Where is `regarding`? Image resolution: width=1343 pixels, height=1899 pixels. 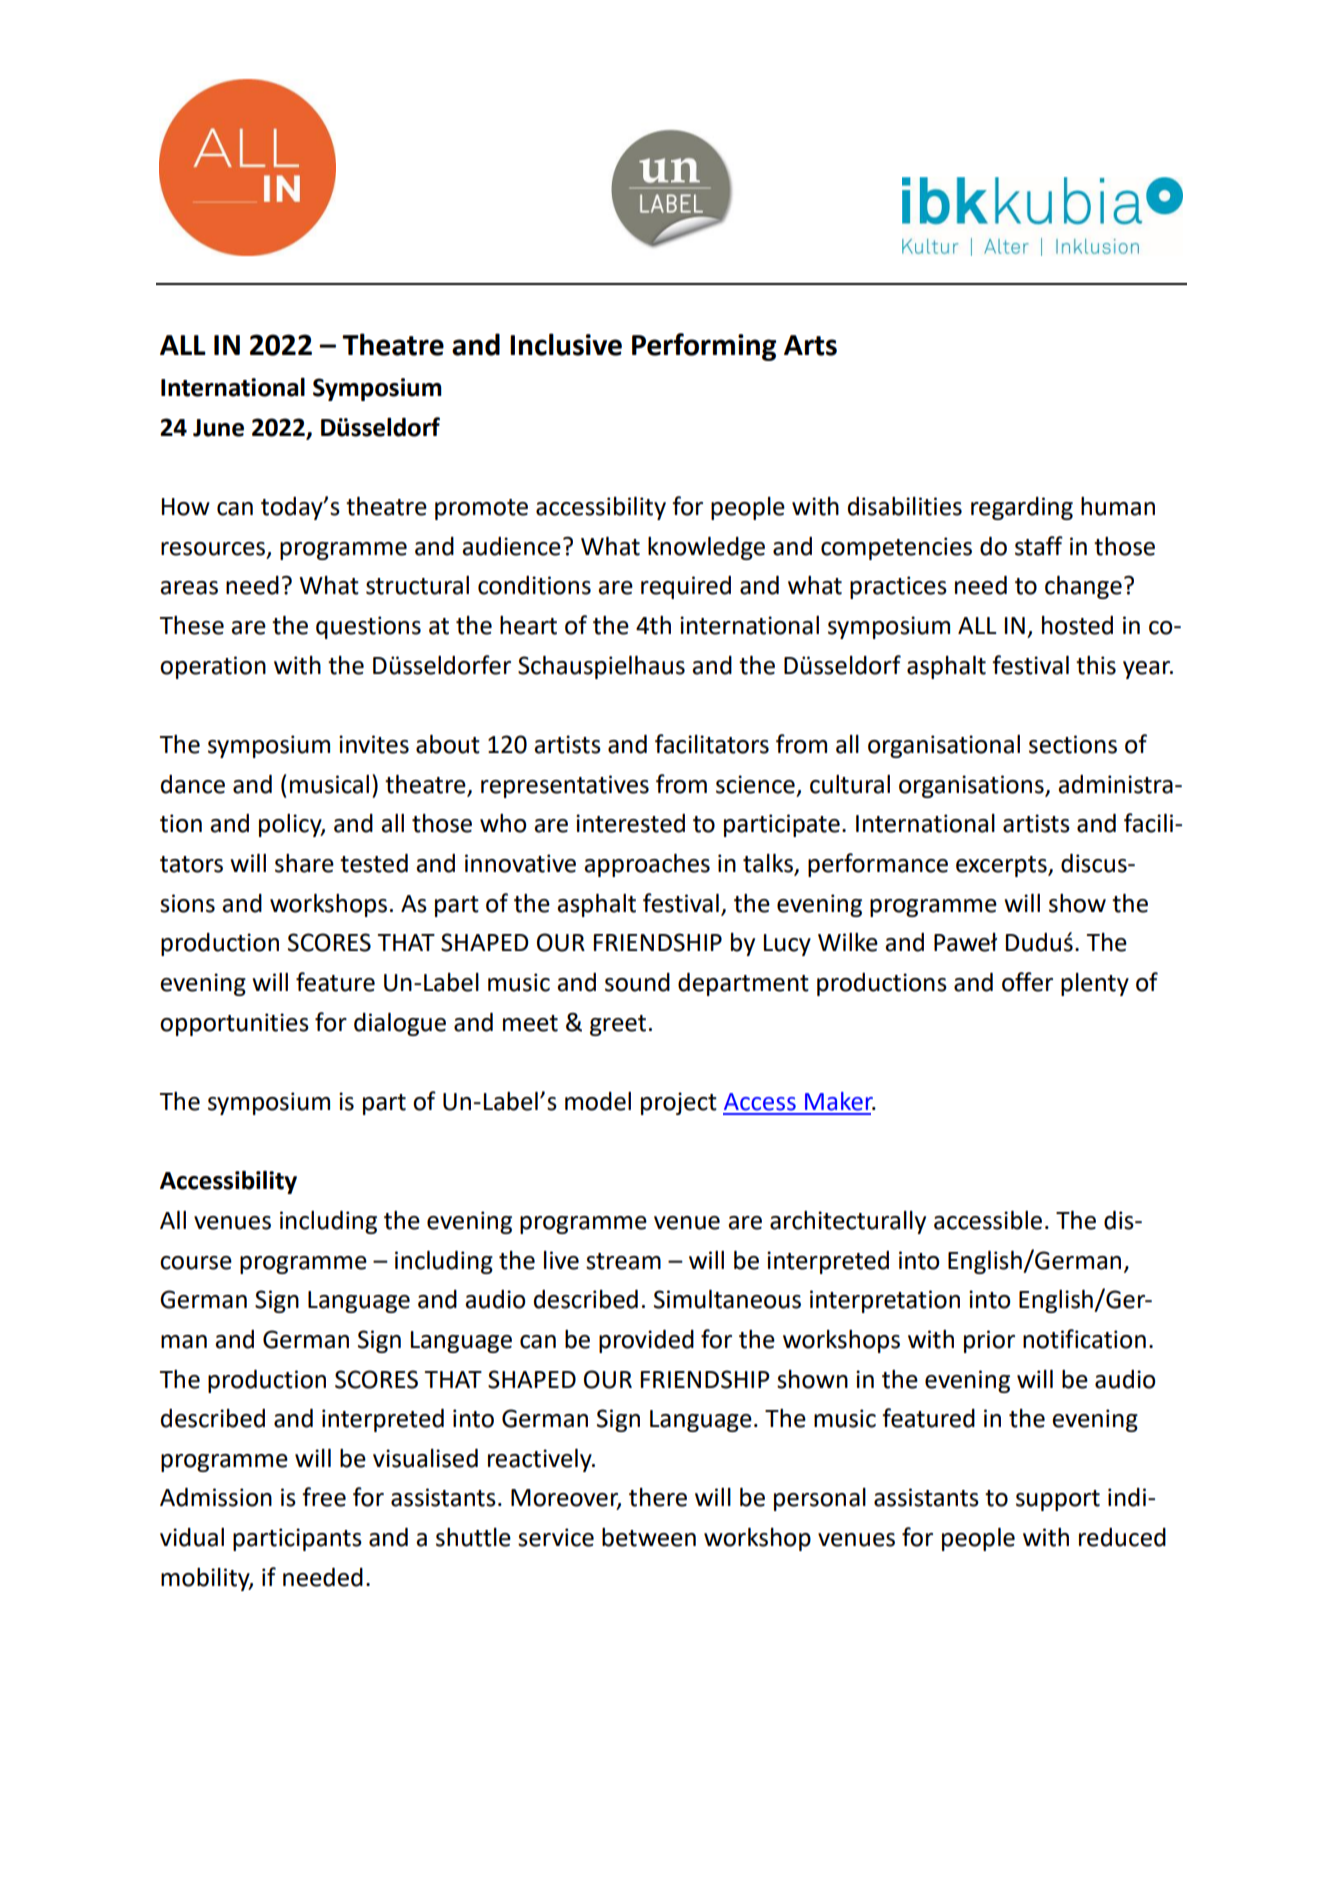 regarding is located at coordinates (1022, 508).
